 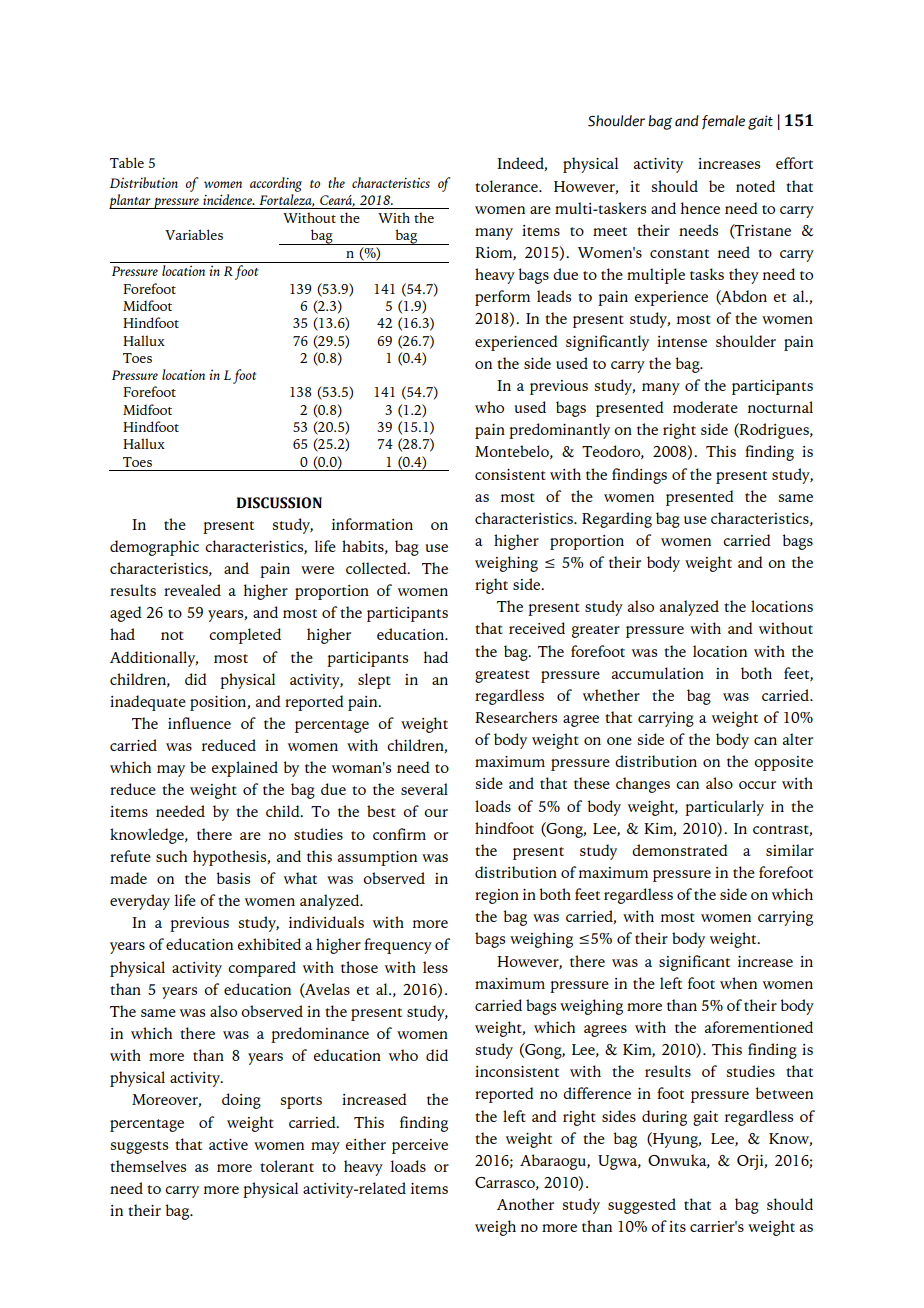 What do you see at coordinates (228, 199) in the screenshot?
I see `incidence` at bounding box center [228, 199].
